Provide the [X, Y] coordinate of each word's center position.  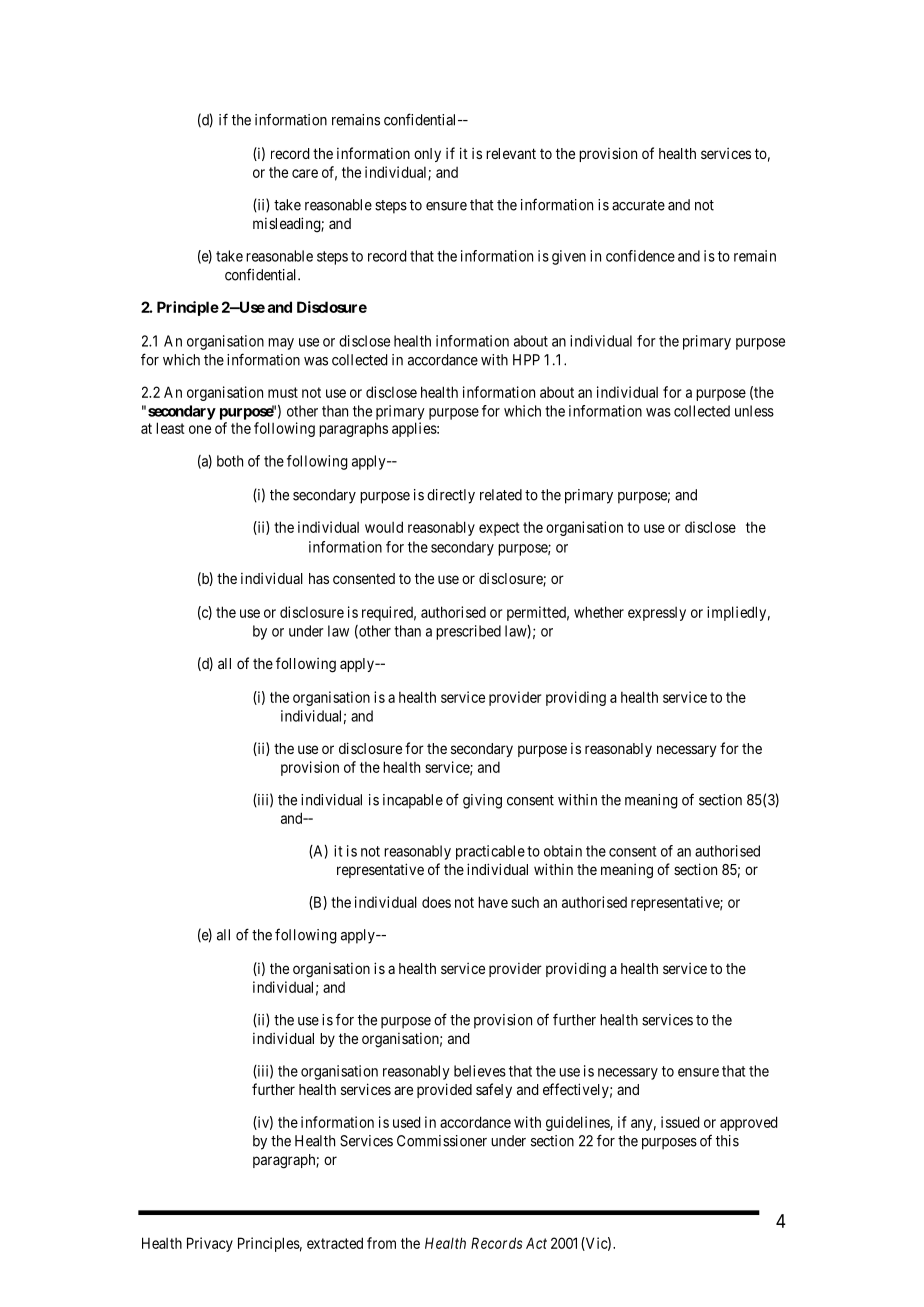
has [319, 578]
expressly [657, 614]
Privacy [210, 1244]
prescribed [468, 632]
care [305, 173]
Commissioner [442, 1141]
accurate [638, 205]
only [427, 155]
